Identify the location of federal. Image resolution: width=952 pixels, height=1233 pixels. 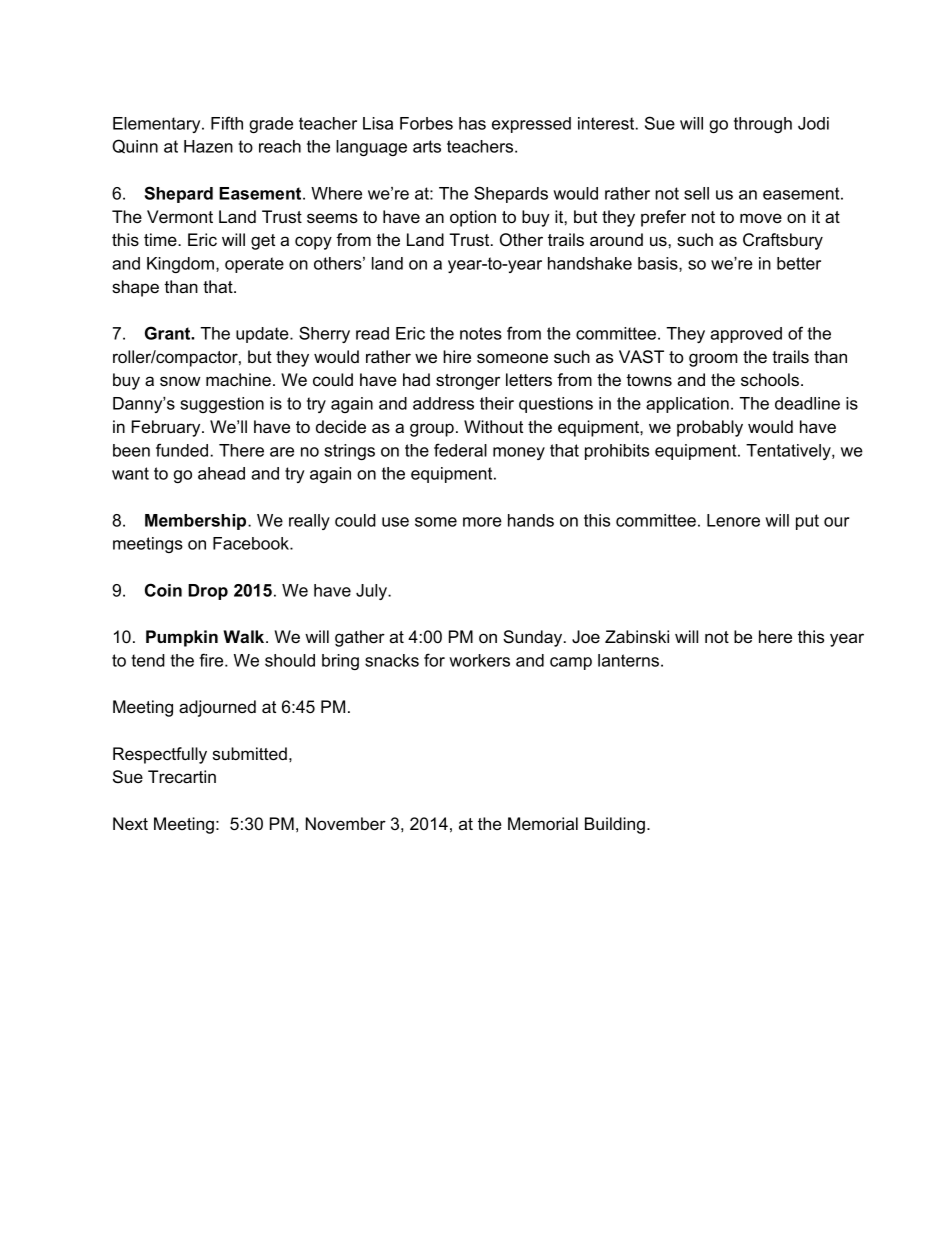
(460, 450).
